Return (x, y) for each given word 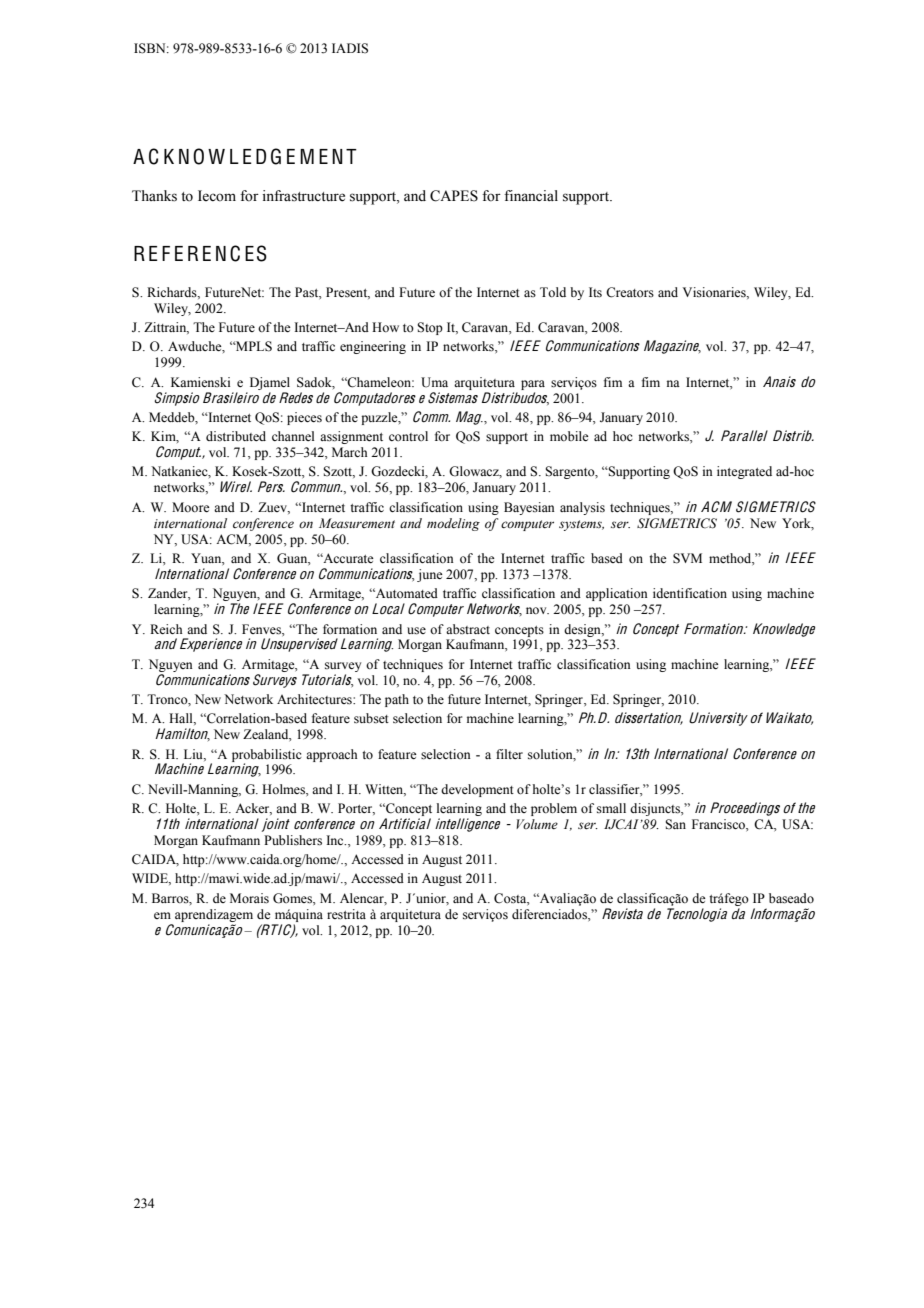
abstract (468, 629)
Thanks (154, 196)
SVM (687, 558)
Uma (434, 382)
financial (531, 195)
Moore (191, 507)
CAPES (454, 196)
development (477, 790)
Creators (630, 292)
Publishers (293, 840)
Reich (166, 629)
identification (690, 593)
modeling (453, 524)
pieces (304, 418)
